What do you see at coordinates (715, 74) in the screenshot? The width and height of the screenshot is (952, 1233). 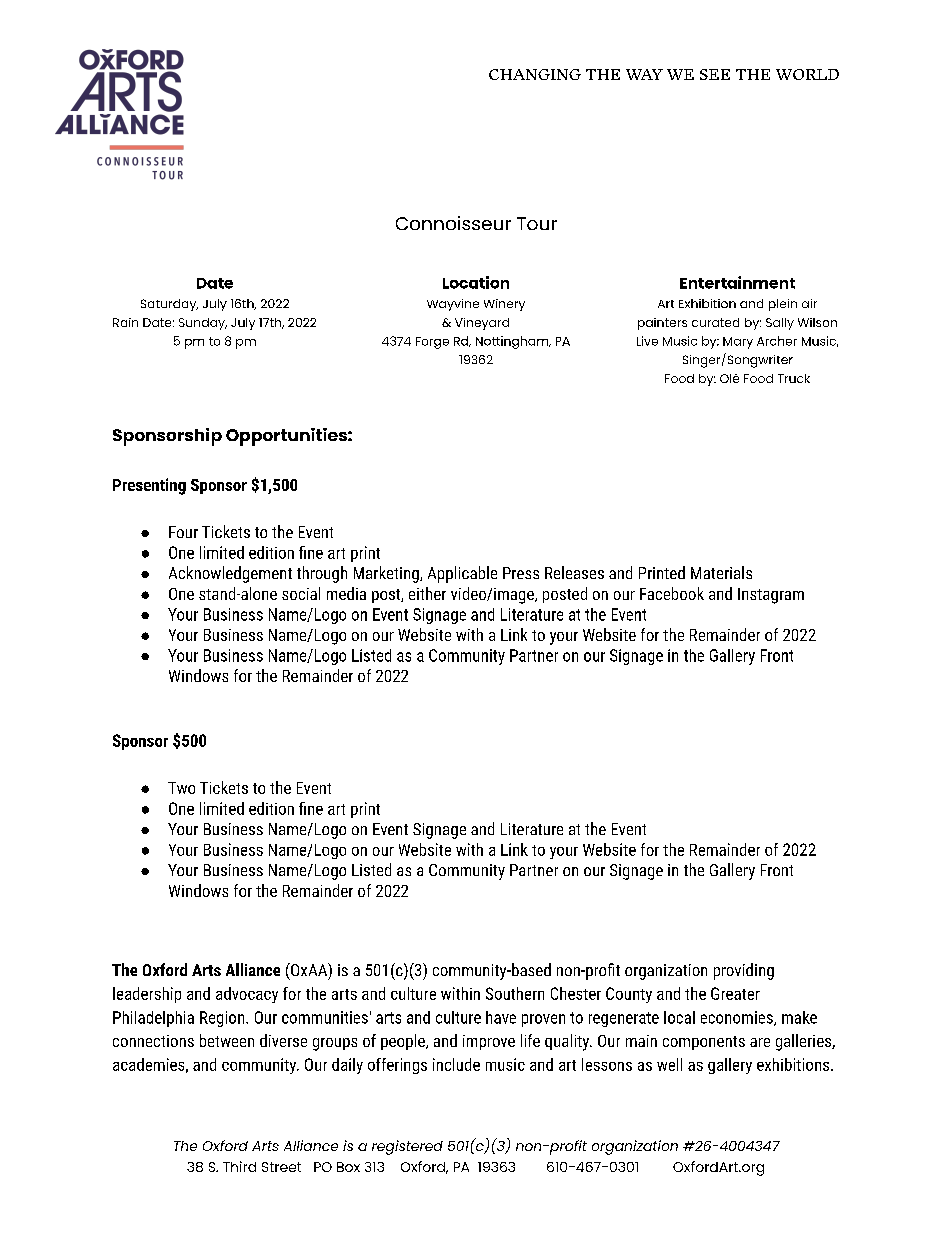 I see `SEE` at bounding box center [715, 74].
